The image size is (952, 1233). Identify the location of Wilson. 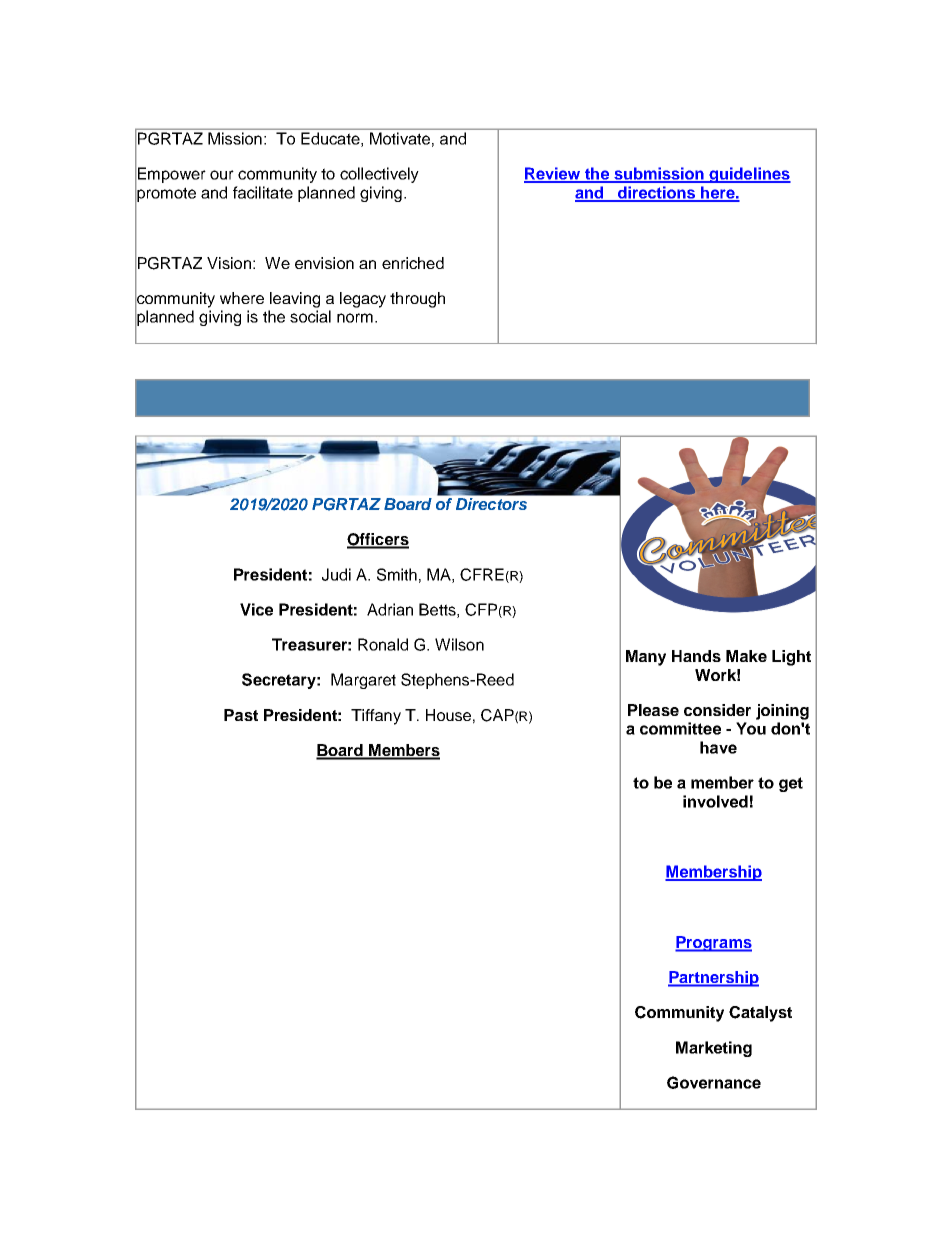
(459, 644).
